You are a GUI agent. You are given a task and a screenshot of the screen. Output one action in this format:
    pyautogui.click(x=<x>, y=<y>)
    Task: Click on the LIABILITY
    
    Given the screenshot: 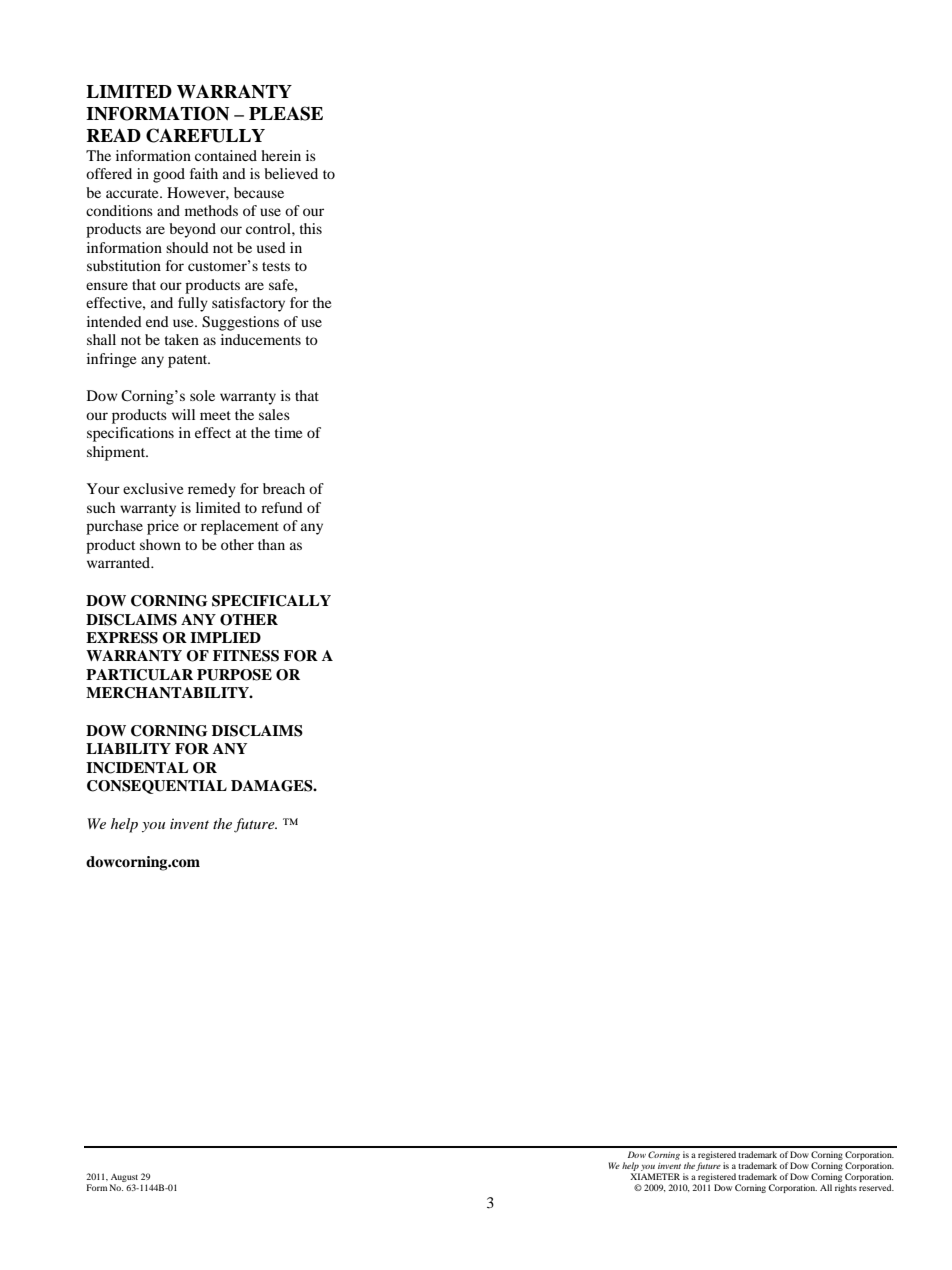 What is the action you would take?
    pyautogui.click(x=128, y=748)
